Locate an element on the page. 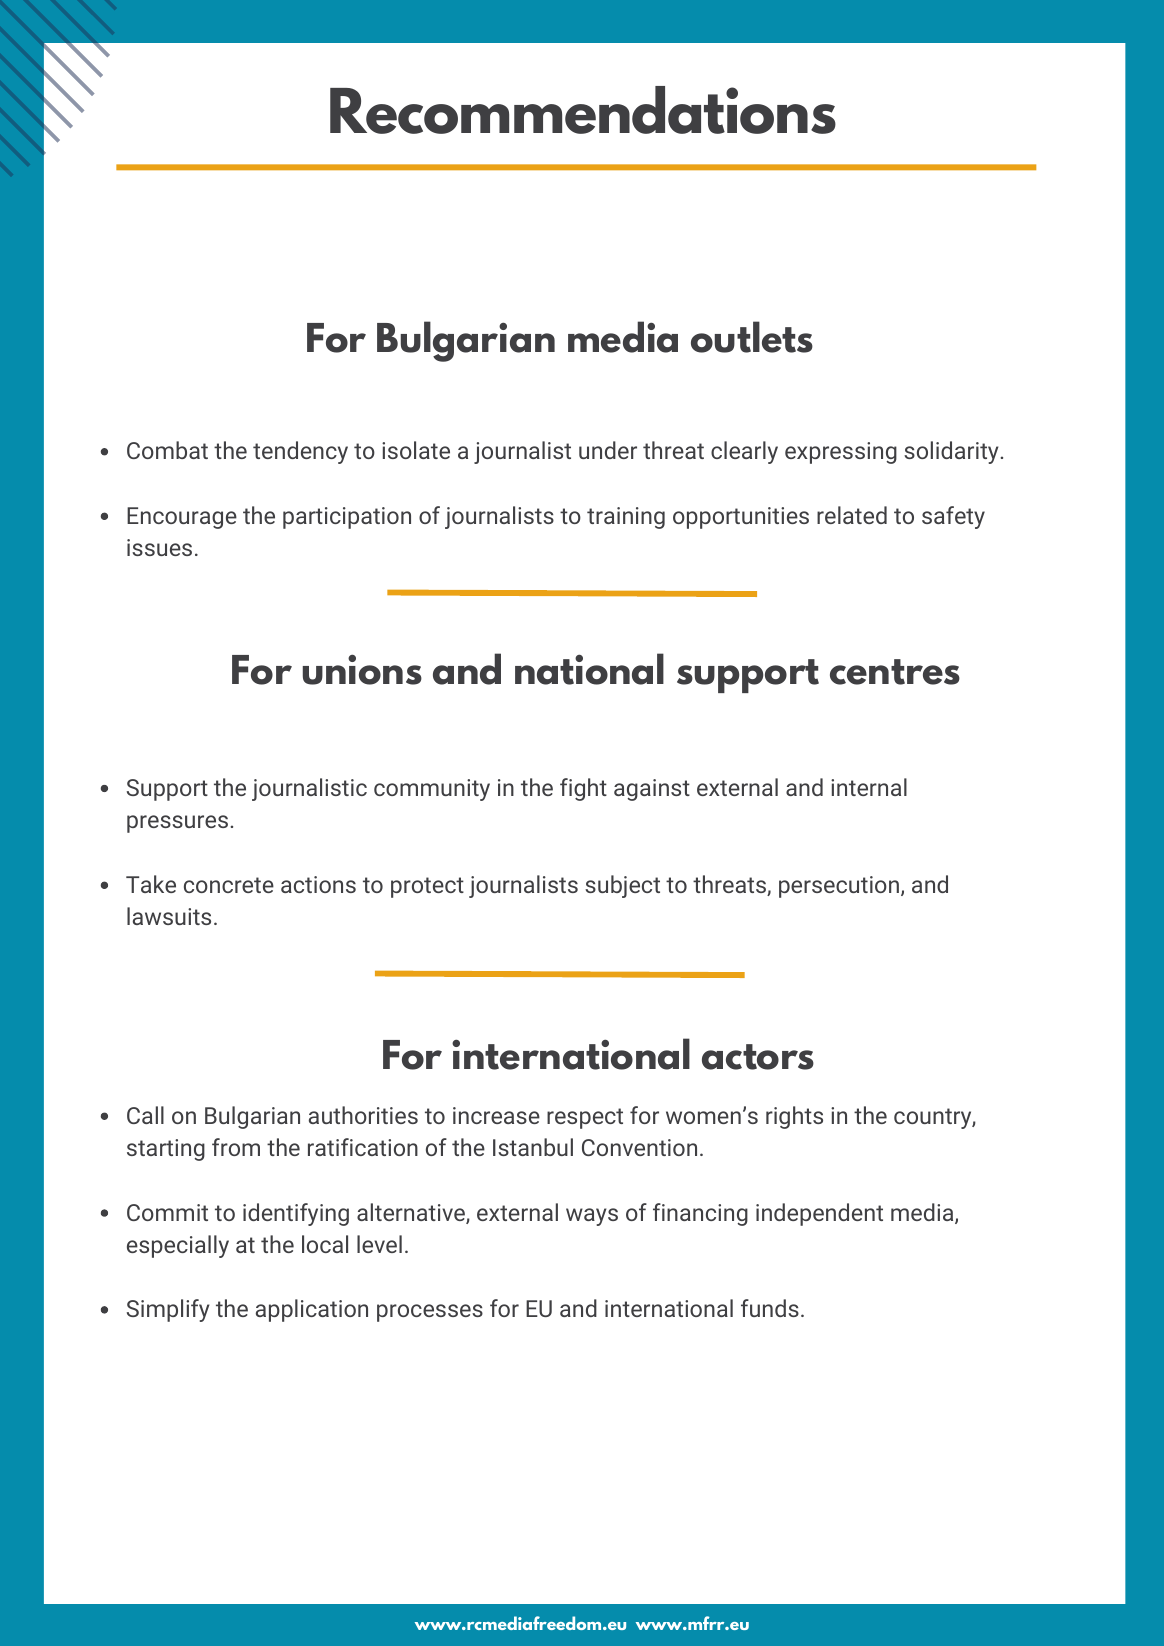 This document has width=1164, height=1646. Recommendations is located at coordinates (583, 110).
